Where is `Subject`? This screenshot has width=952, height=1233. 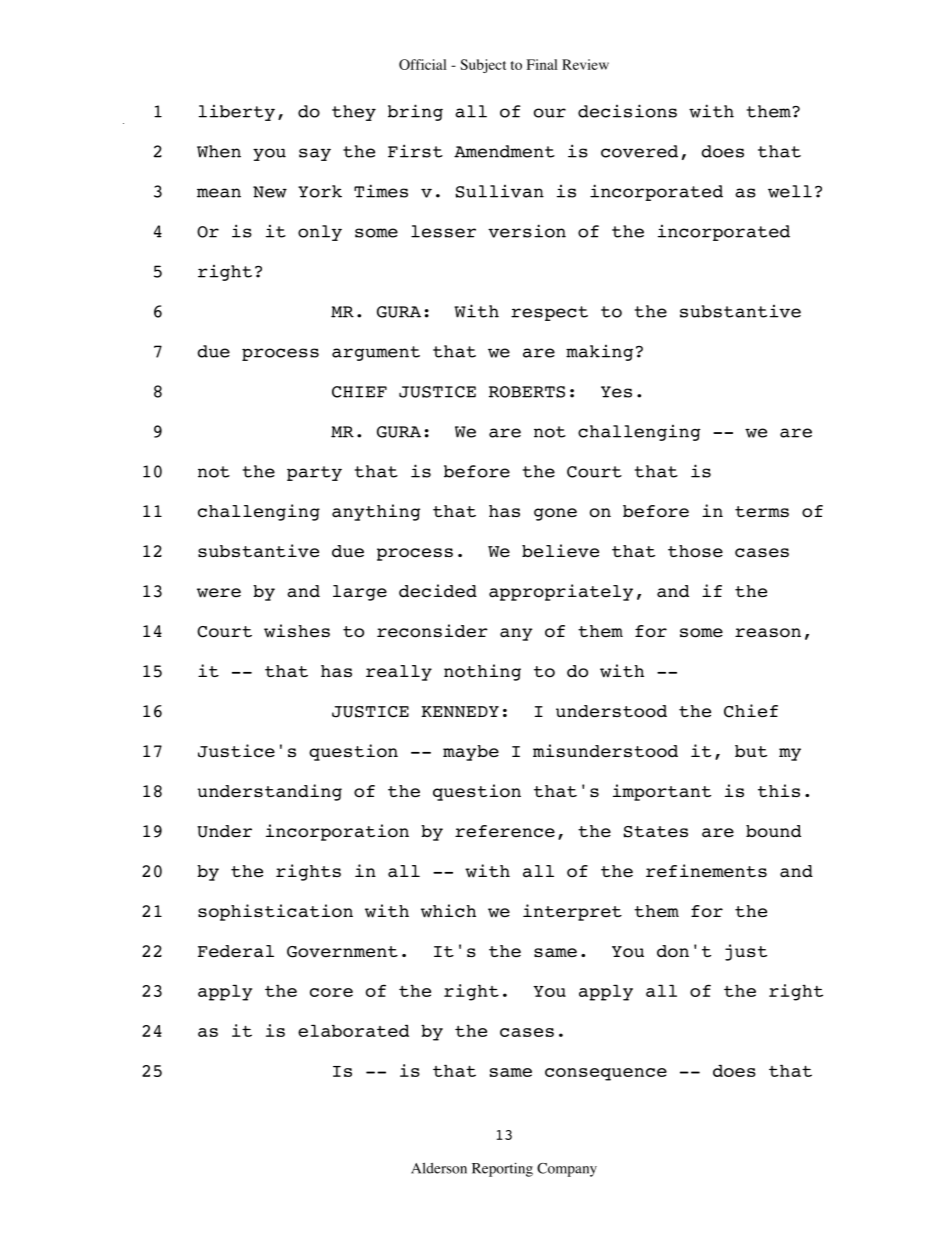
Subject is located at coordinates (483, 66).
